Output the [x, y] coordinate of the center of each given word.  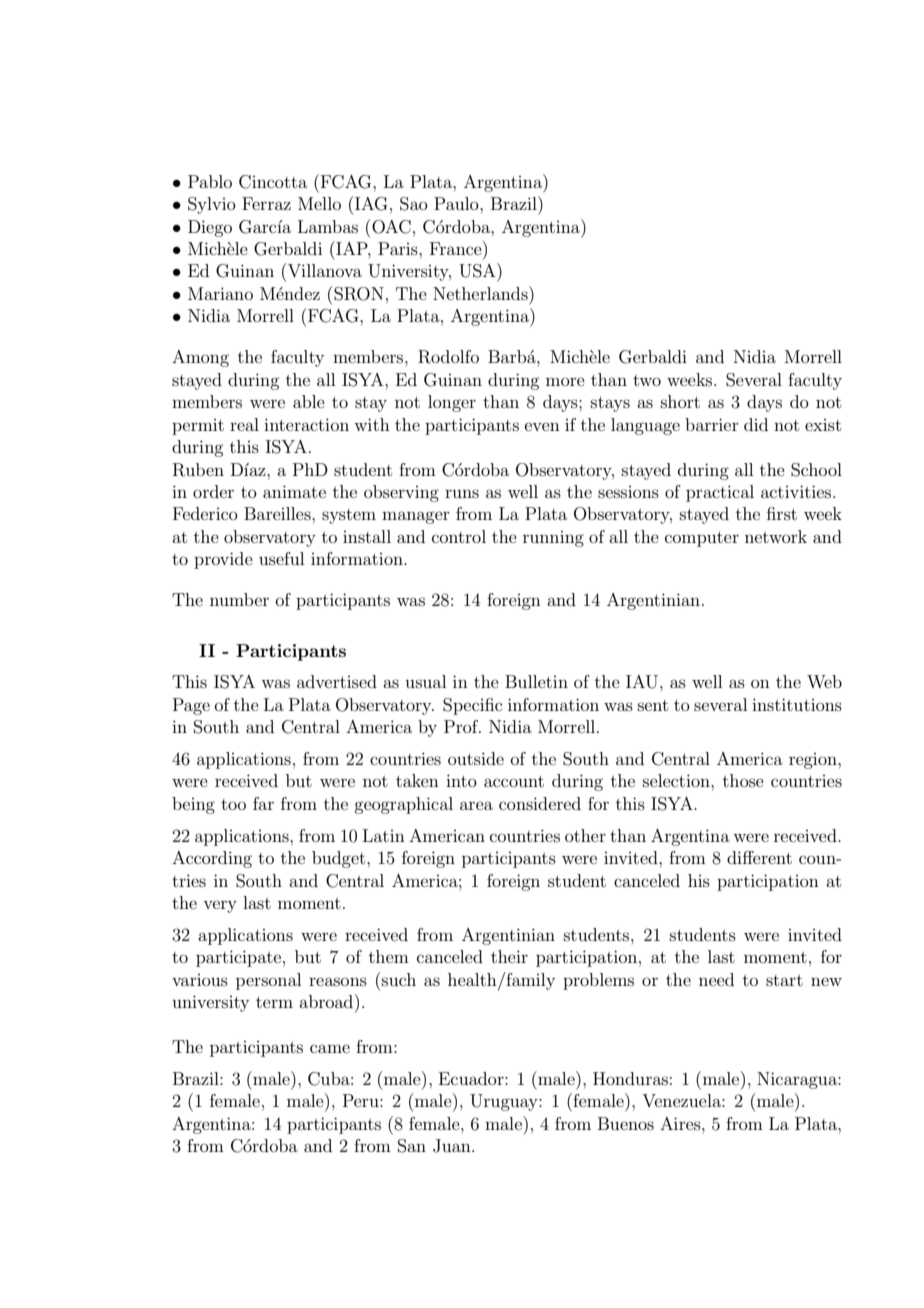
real [244, 424]
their [509, 956]
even [542, 426]
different [759, 857]
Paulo [457, 203]
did [756, 424]
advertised [337, 681]
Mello [319, 203]
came [330, 1048]
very [220, 906]
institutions [797, 704]
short [680, 401]
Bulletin [536, 681]
